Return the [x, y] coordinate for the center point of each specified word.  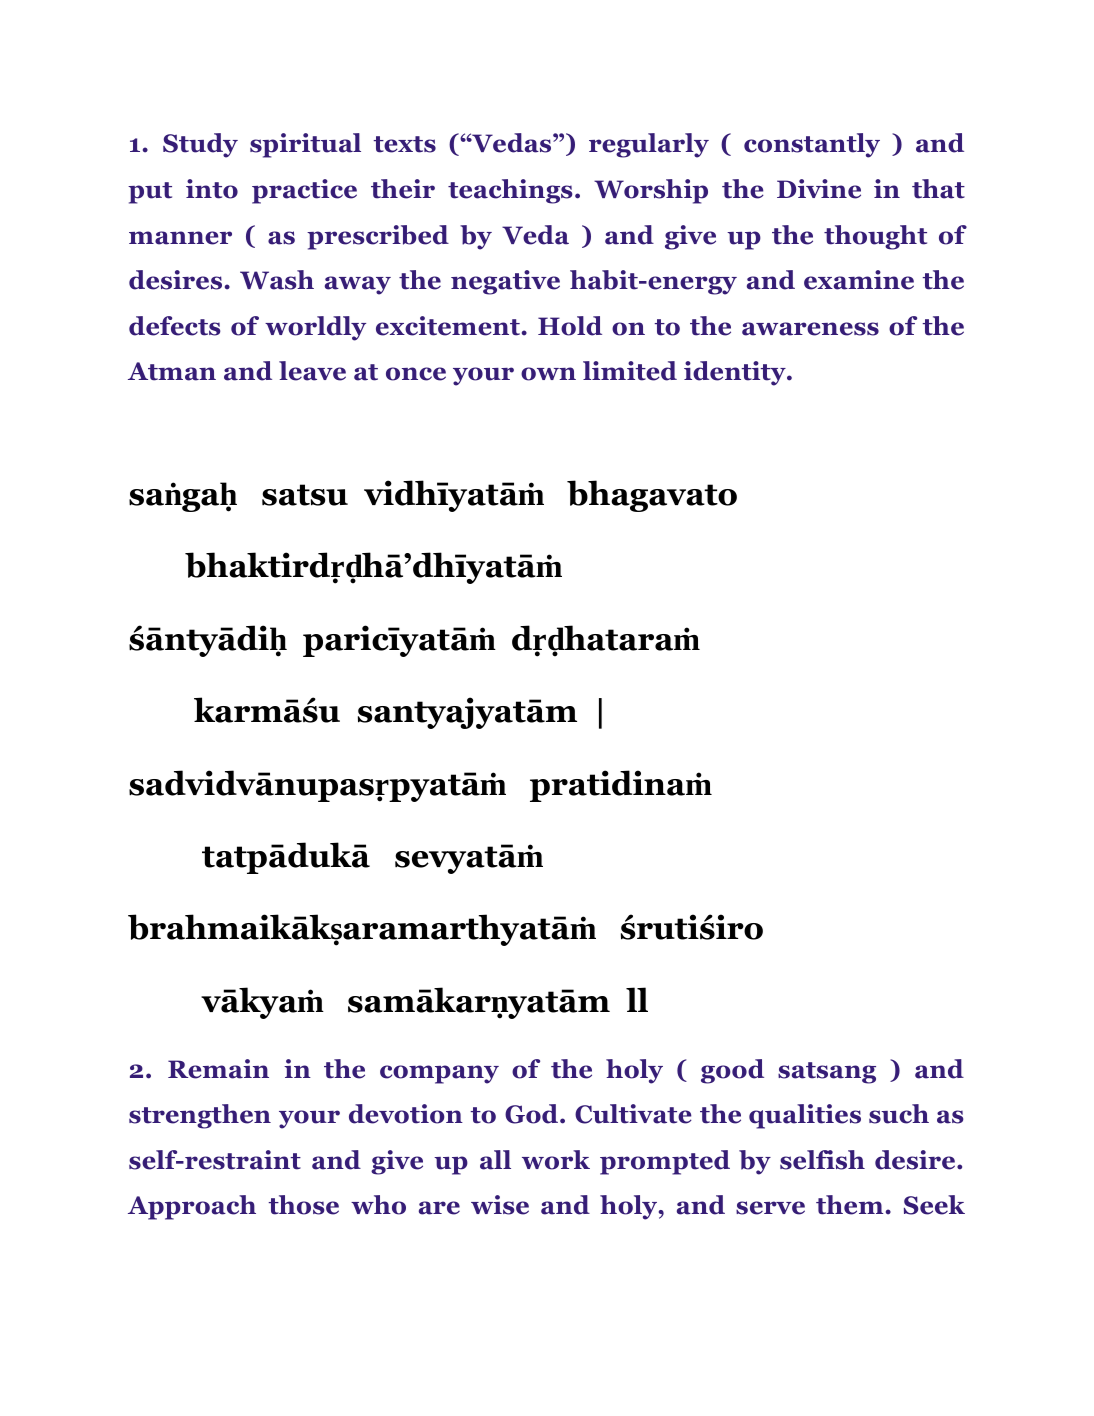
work [556, 1160]
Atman [172, 371]
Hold [570, 326]
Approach [192, 1207]
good [732, 1071]
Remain [218, 1069]
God [533, 1114]
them [849, 1205]
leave [312, 371]
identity [736, 373]
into [212, 189]
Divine [819, 189]
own [548, 374]
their [403, 189]
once [416, 374]
